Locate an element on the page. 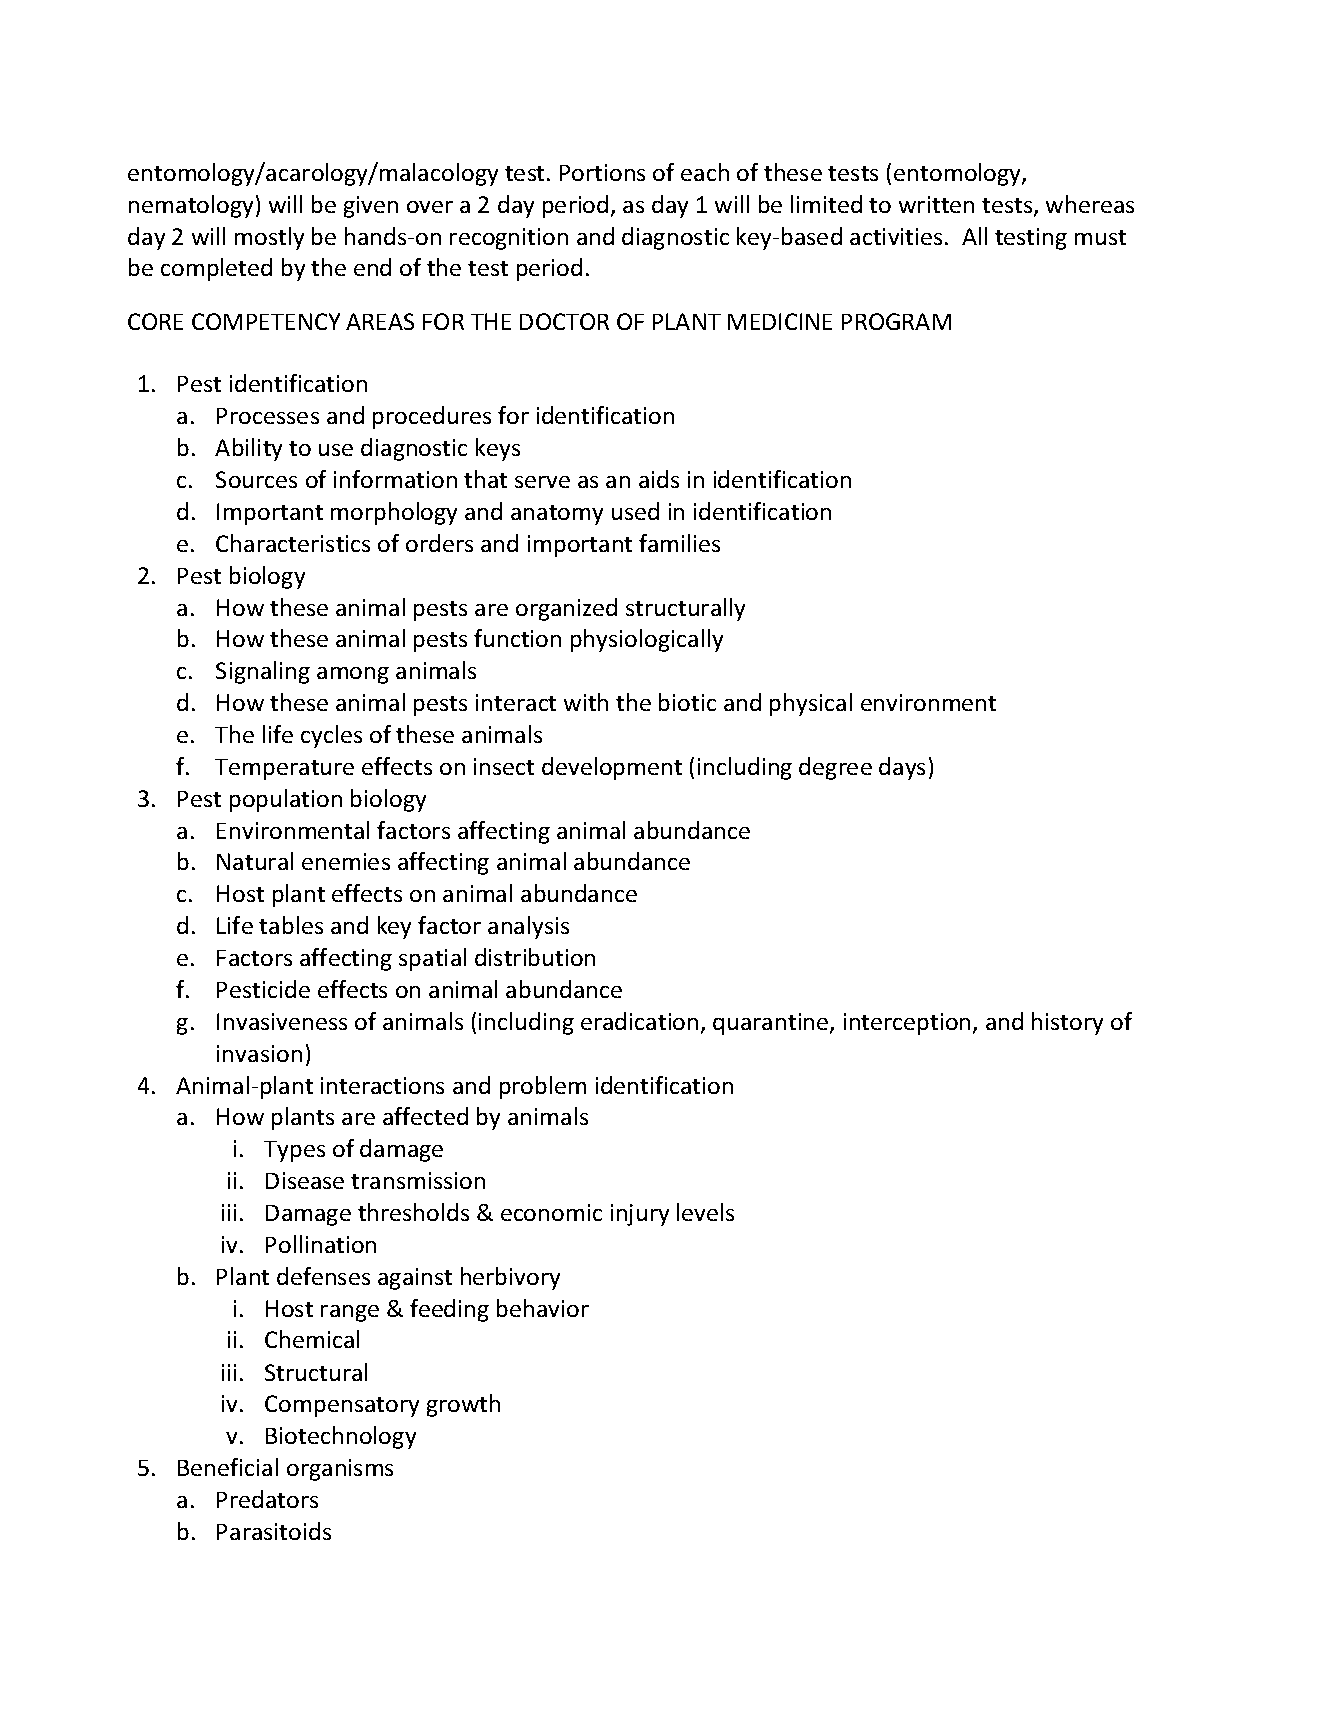  interception is located at coordinates (907, 1024).
